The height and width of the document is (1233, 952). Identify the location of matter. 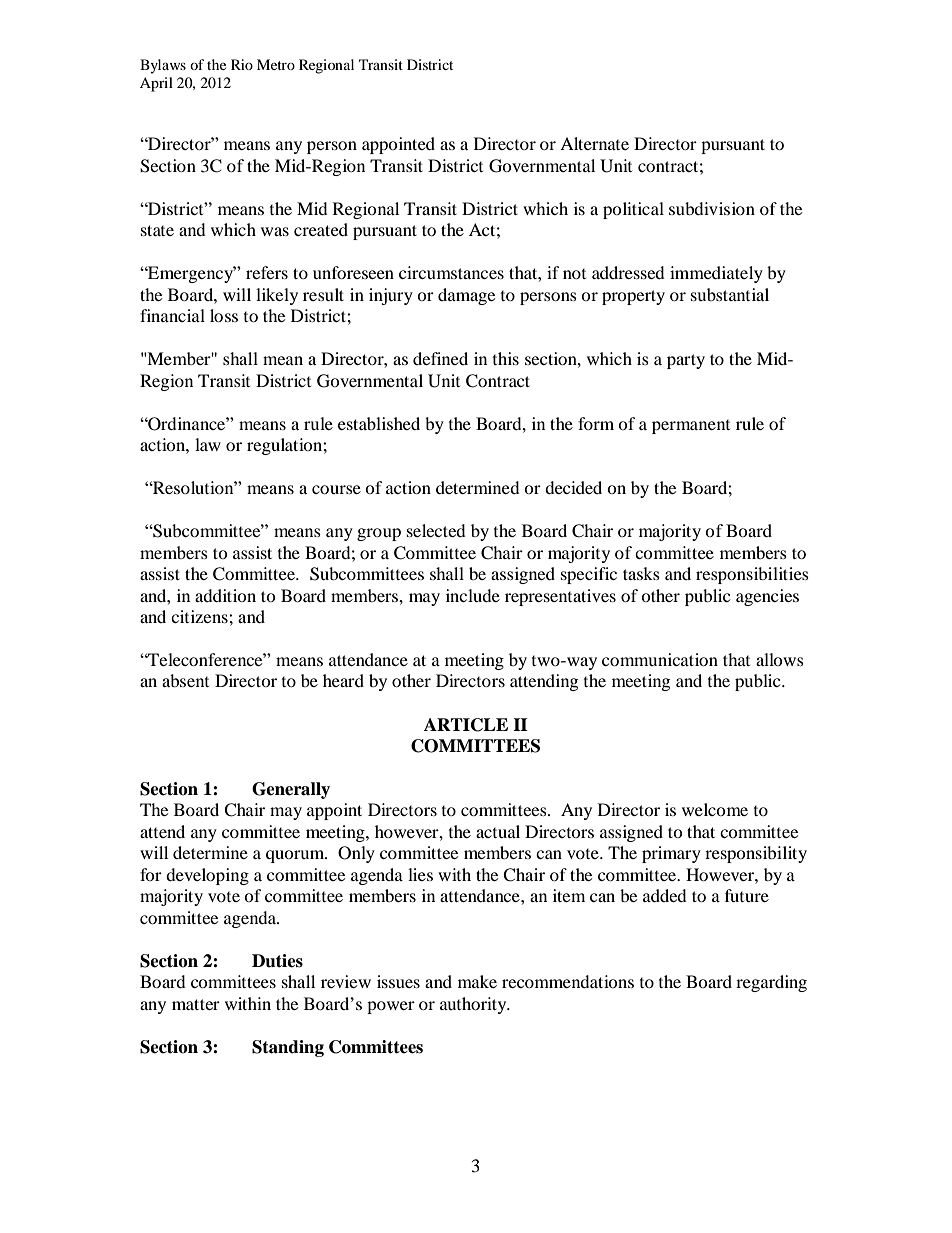
(196, 1004).
